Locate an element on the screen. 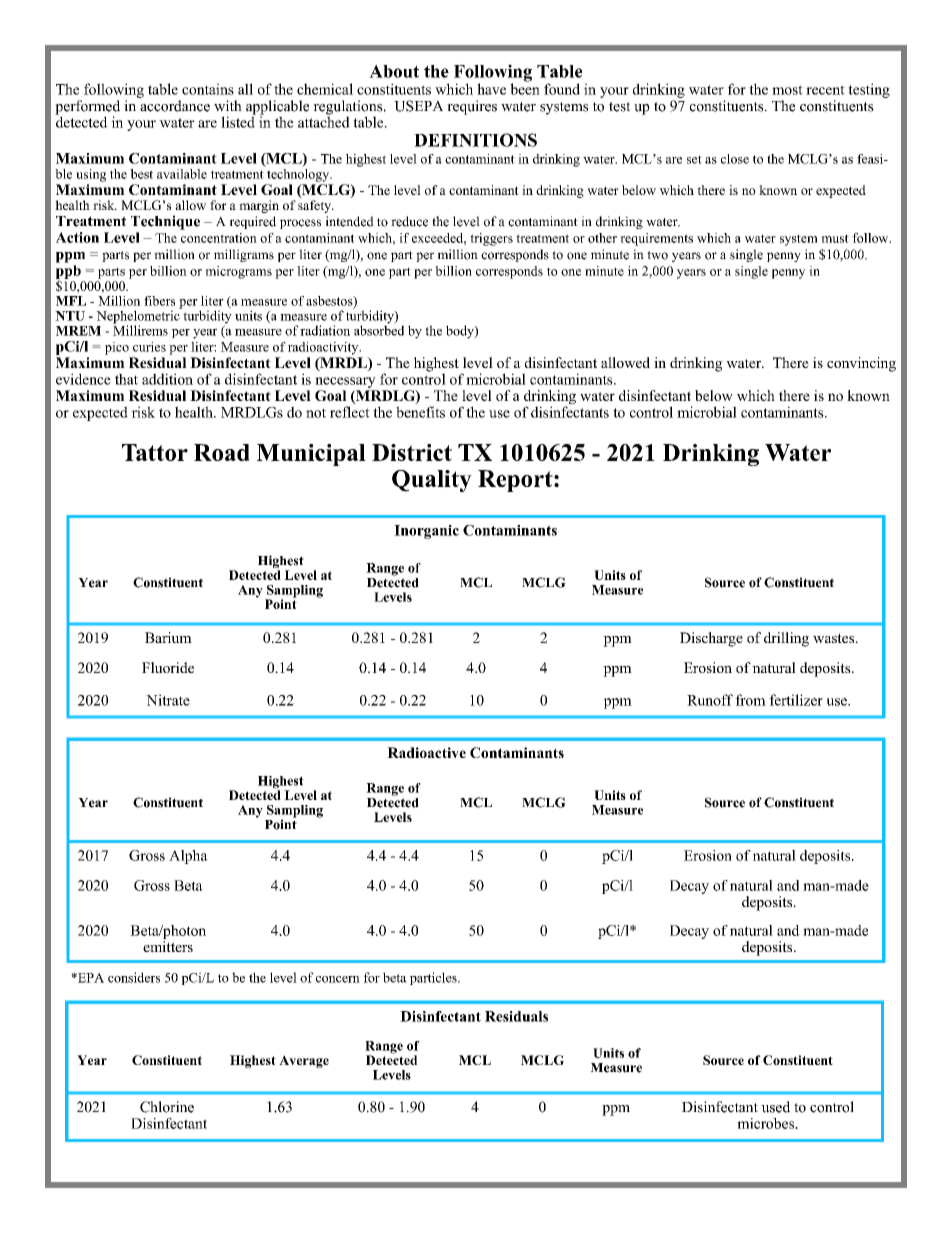  benefits is located at coordinates (420, 412).
